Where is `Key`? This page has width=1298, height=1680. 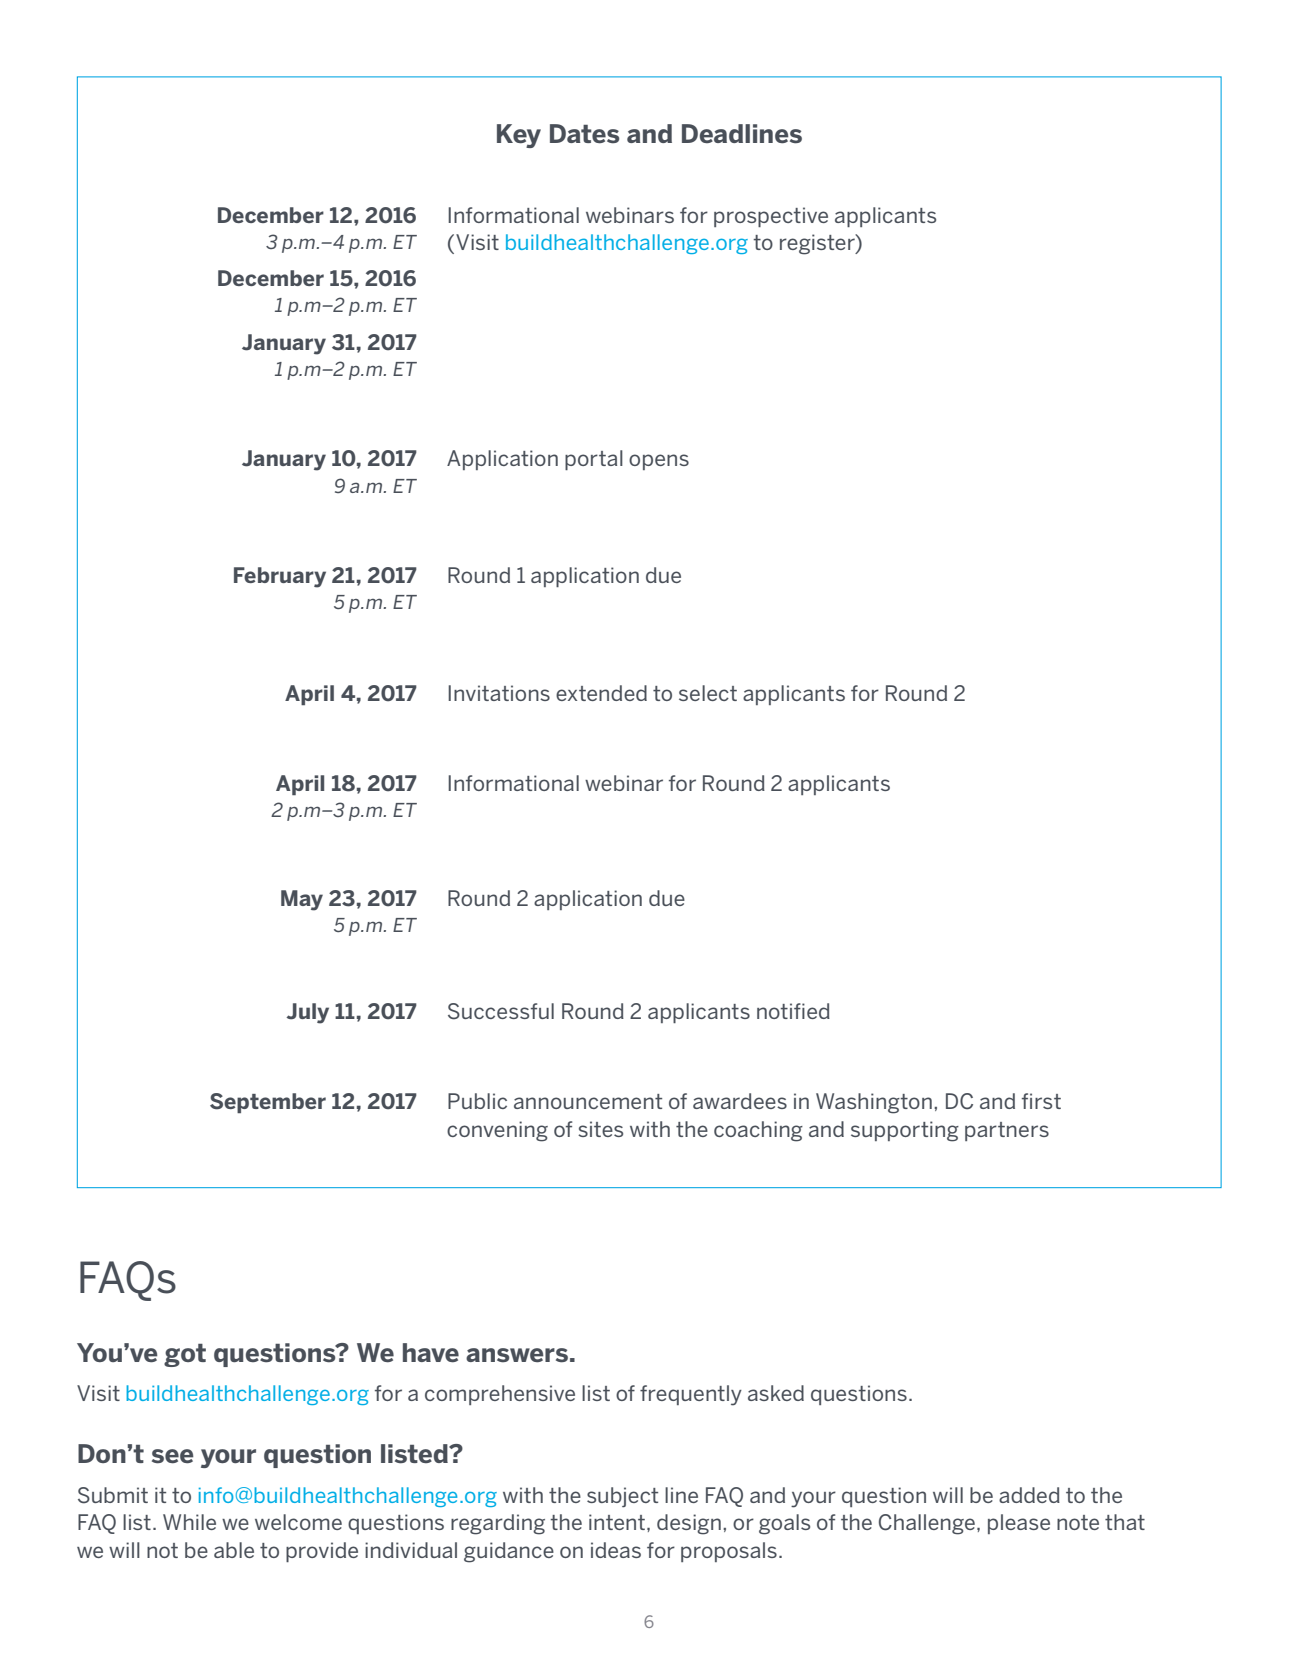 Key is located at coordinates (519, 136).
